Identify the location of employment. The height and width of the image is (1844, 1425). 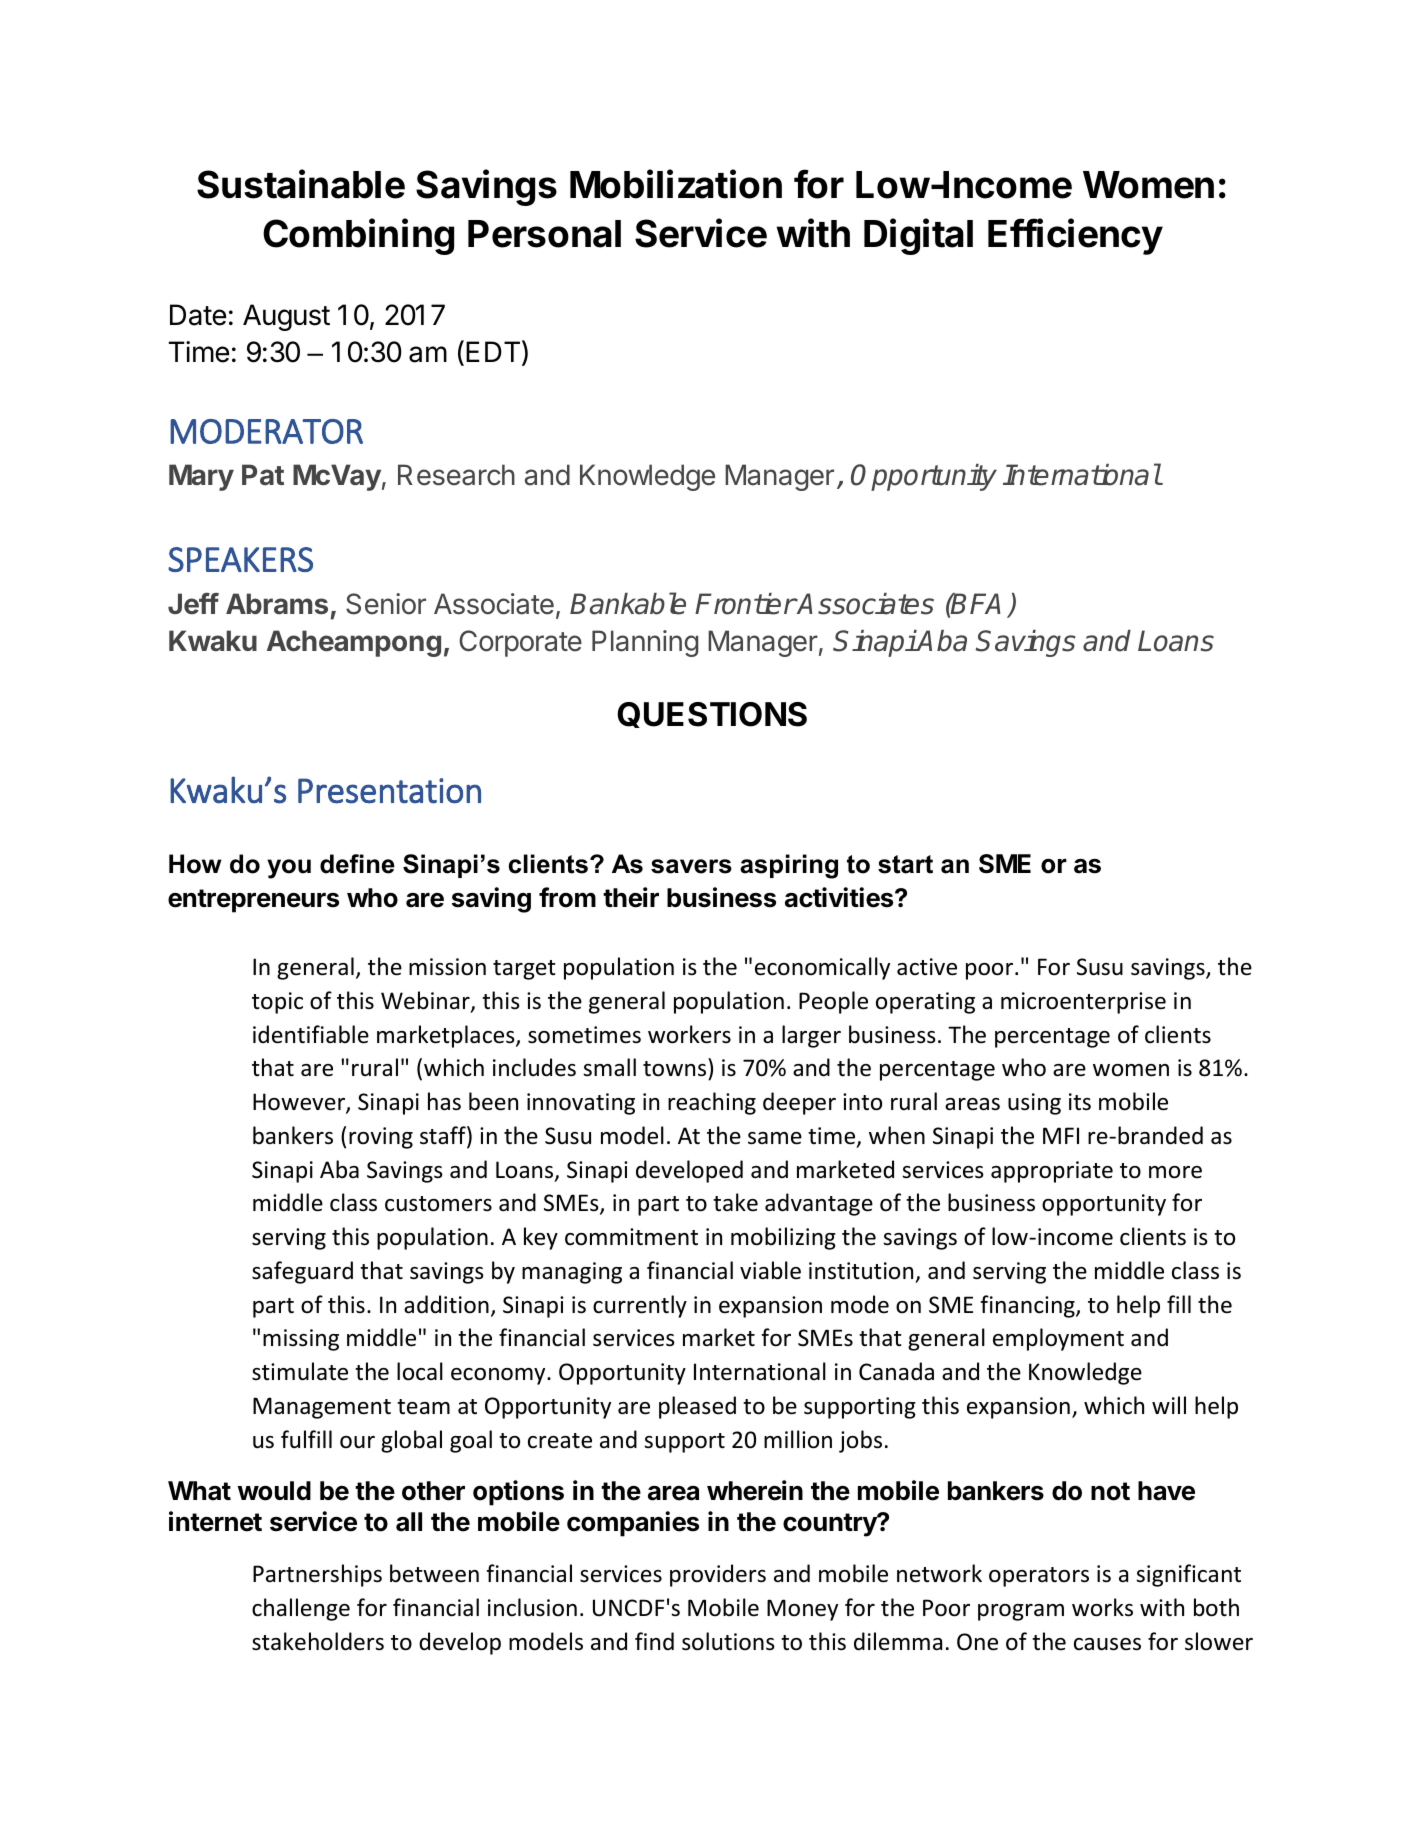
(1058, 1339).
